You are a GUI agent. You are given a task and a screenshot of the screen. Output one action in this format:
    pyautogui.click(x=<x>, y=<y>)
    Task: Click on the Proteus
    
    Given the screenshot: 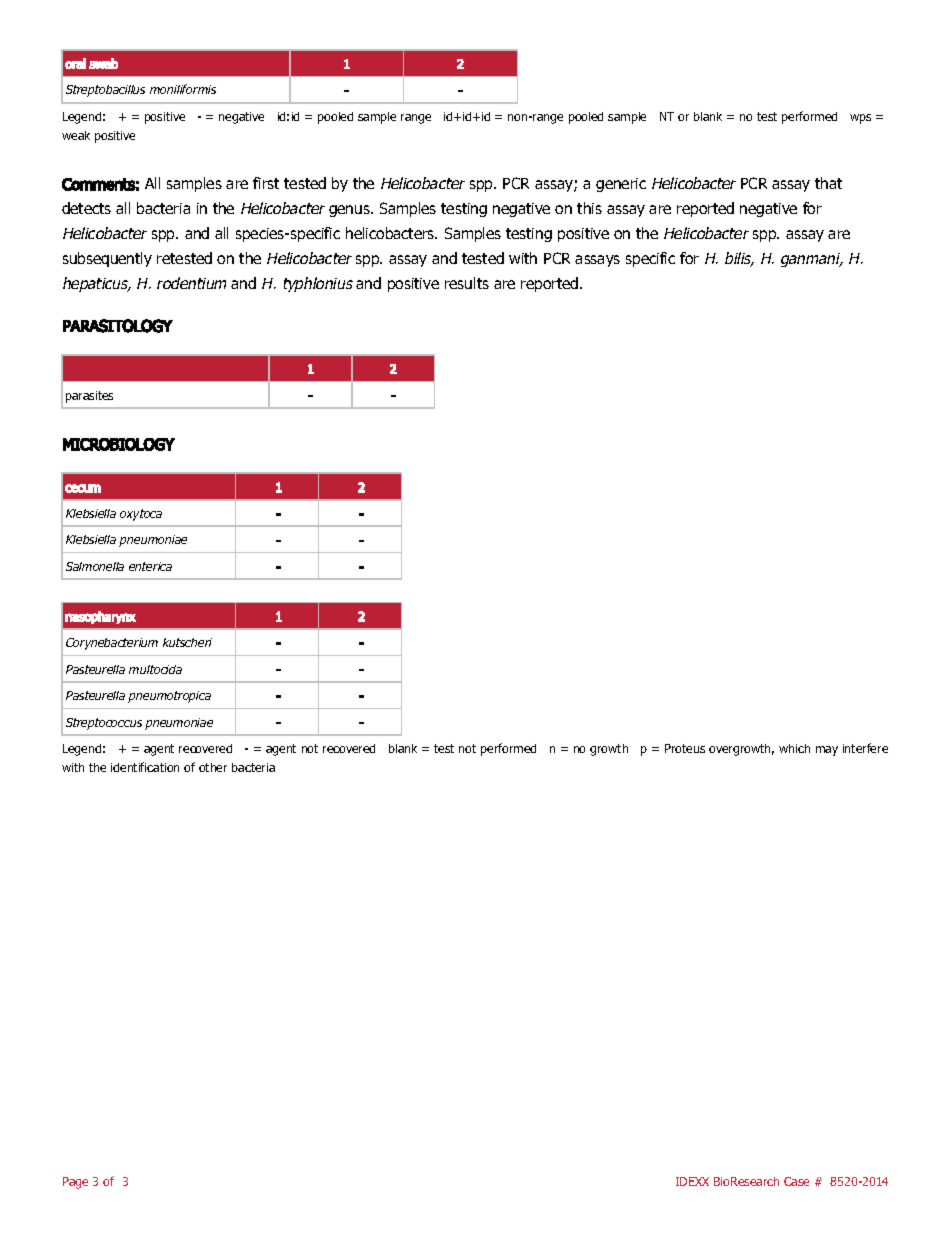 What is the action you would take?
    pyautogui.click(x=685, y=748)
